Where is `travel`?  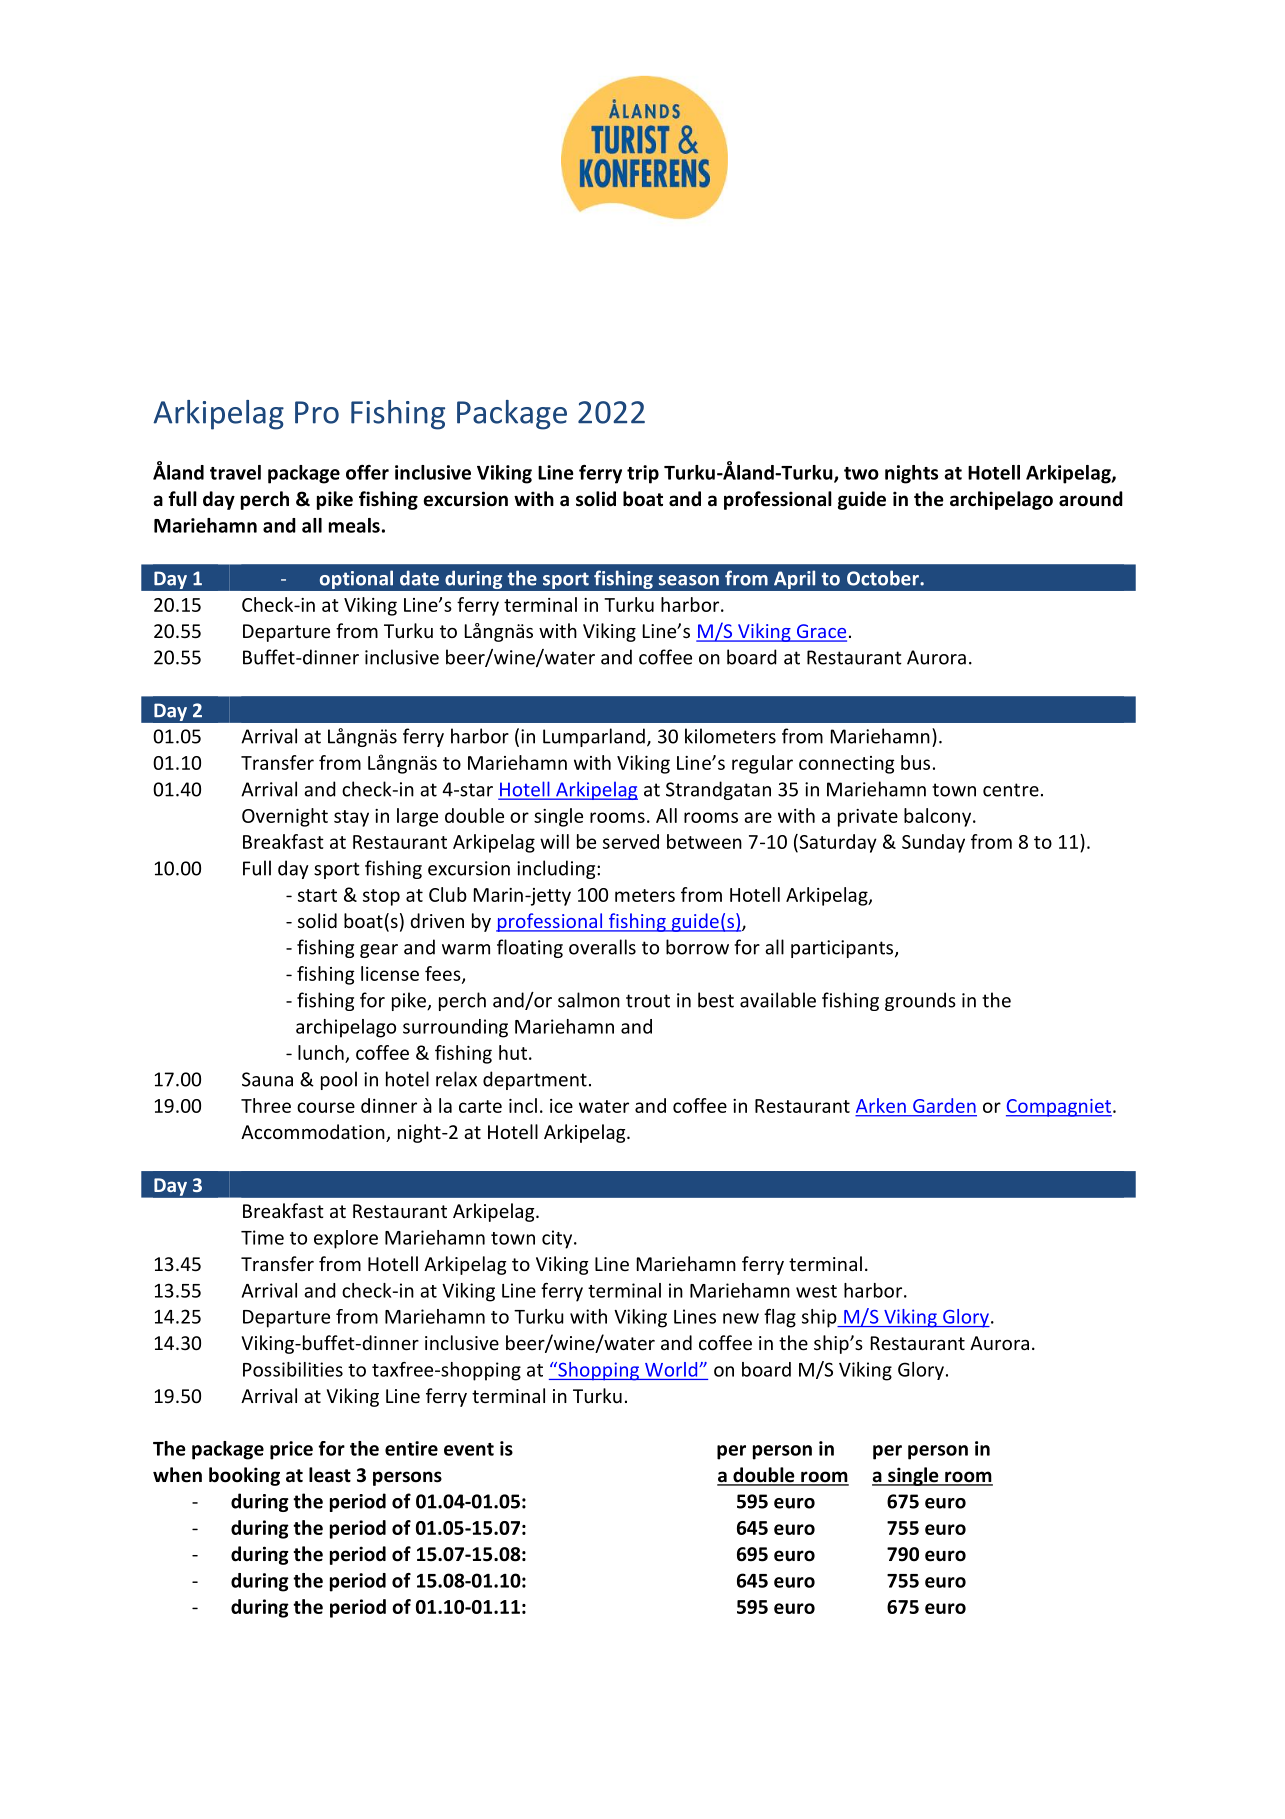 travel is located at coordinates (235, 472).
